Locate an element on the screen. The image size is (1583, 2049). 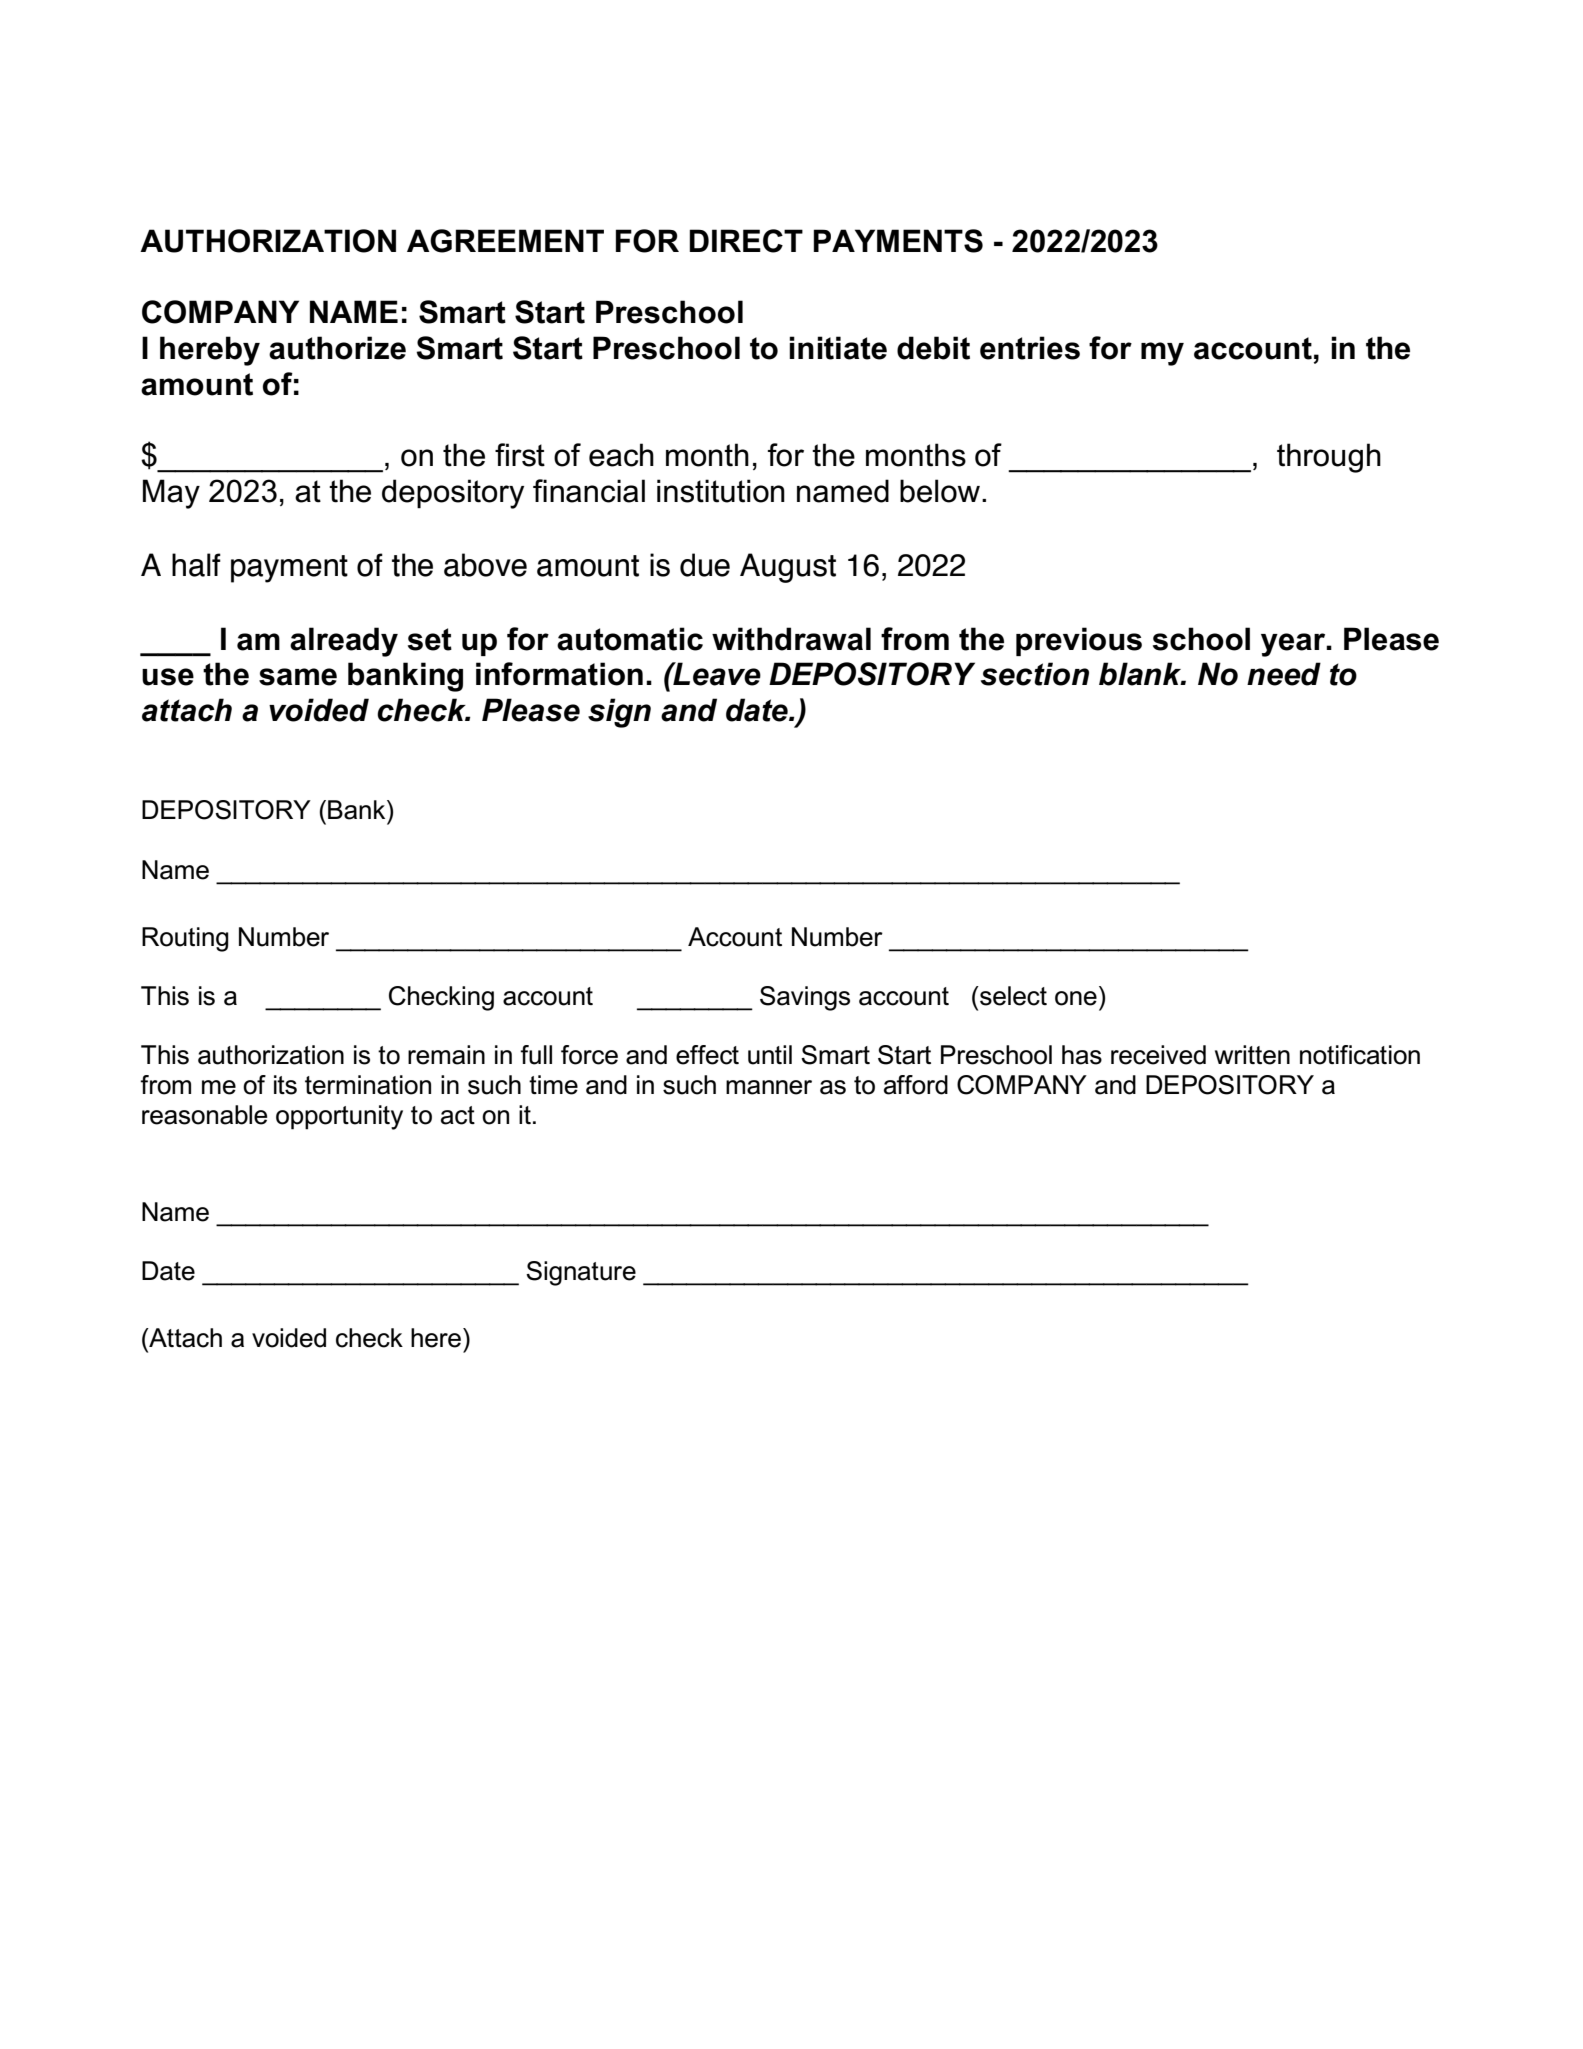
AGREEMENT is located at coordinates (505, 241).
